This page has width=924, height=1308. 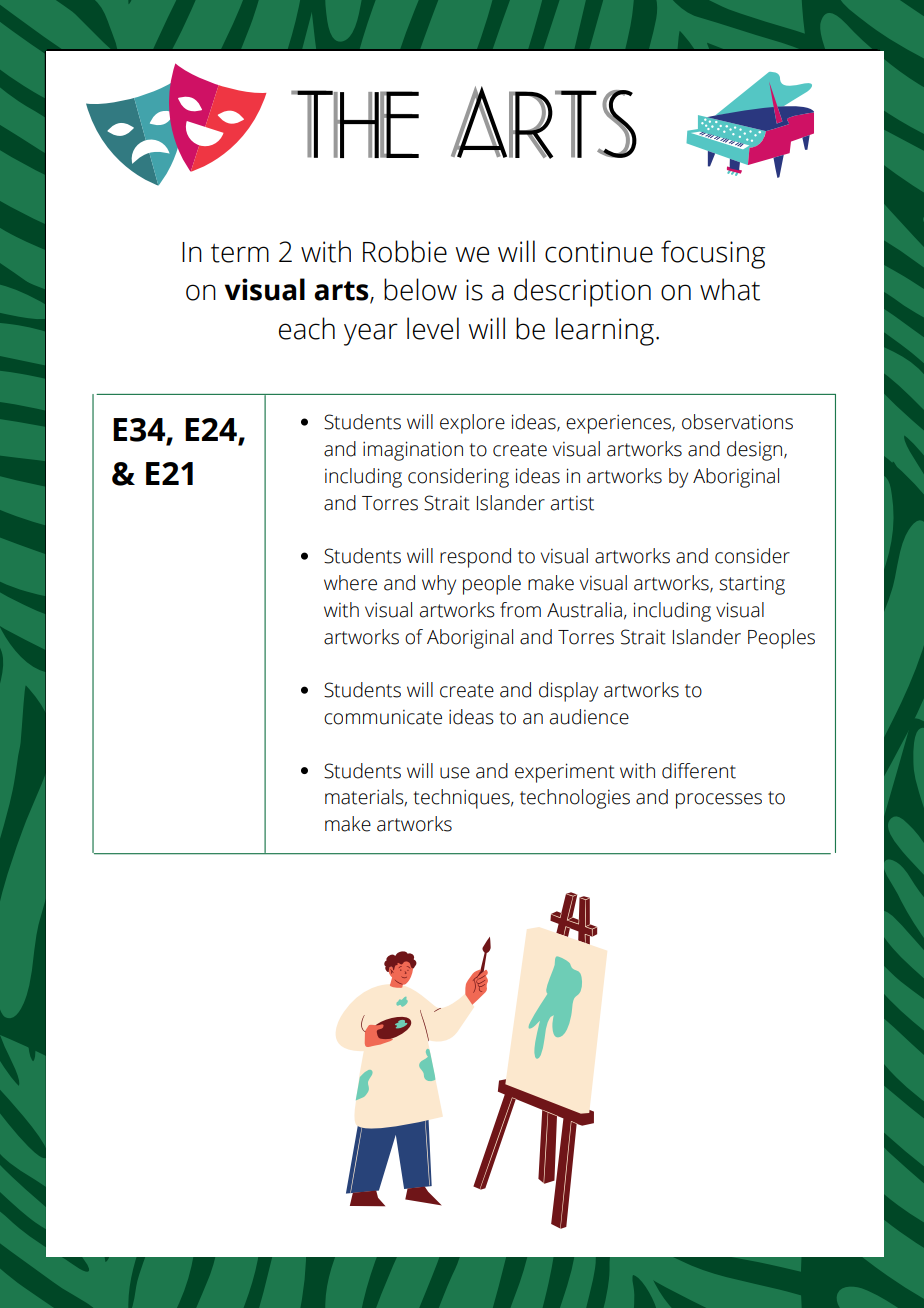 What do you see at coordinates (520, 610) in the page?
I see `from` at bounding box center [520, 610].
